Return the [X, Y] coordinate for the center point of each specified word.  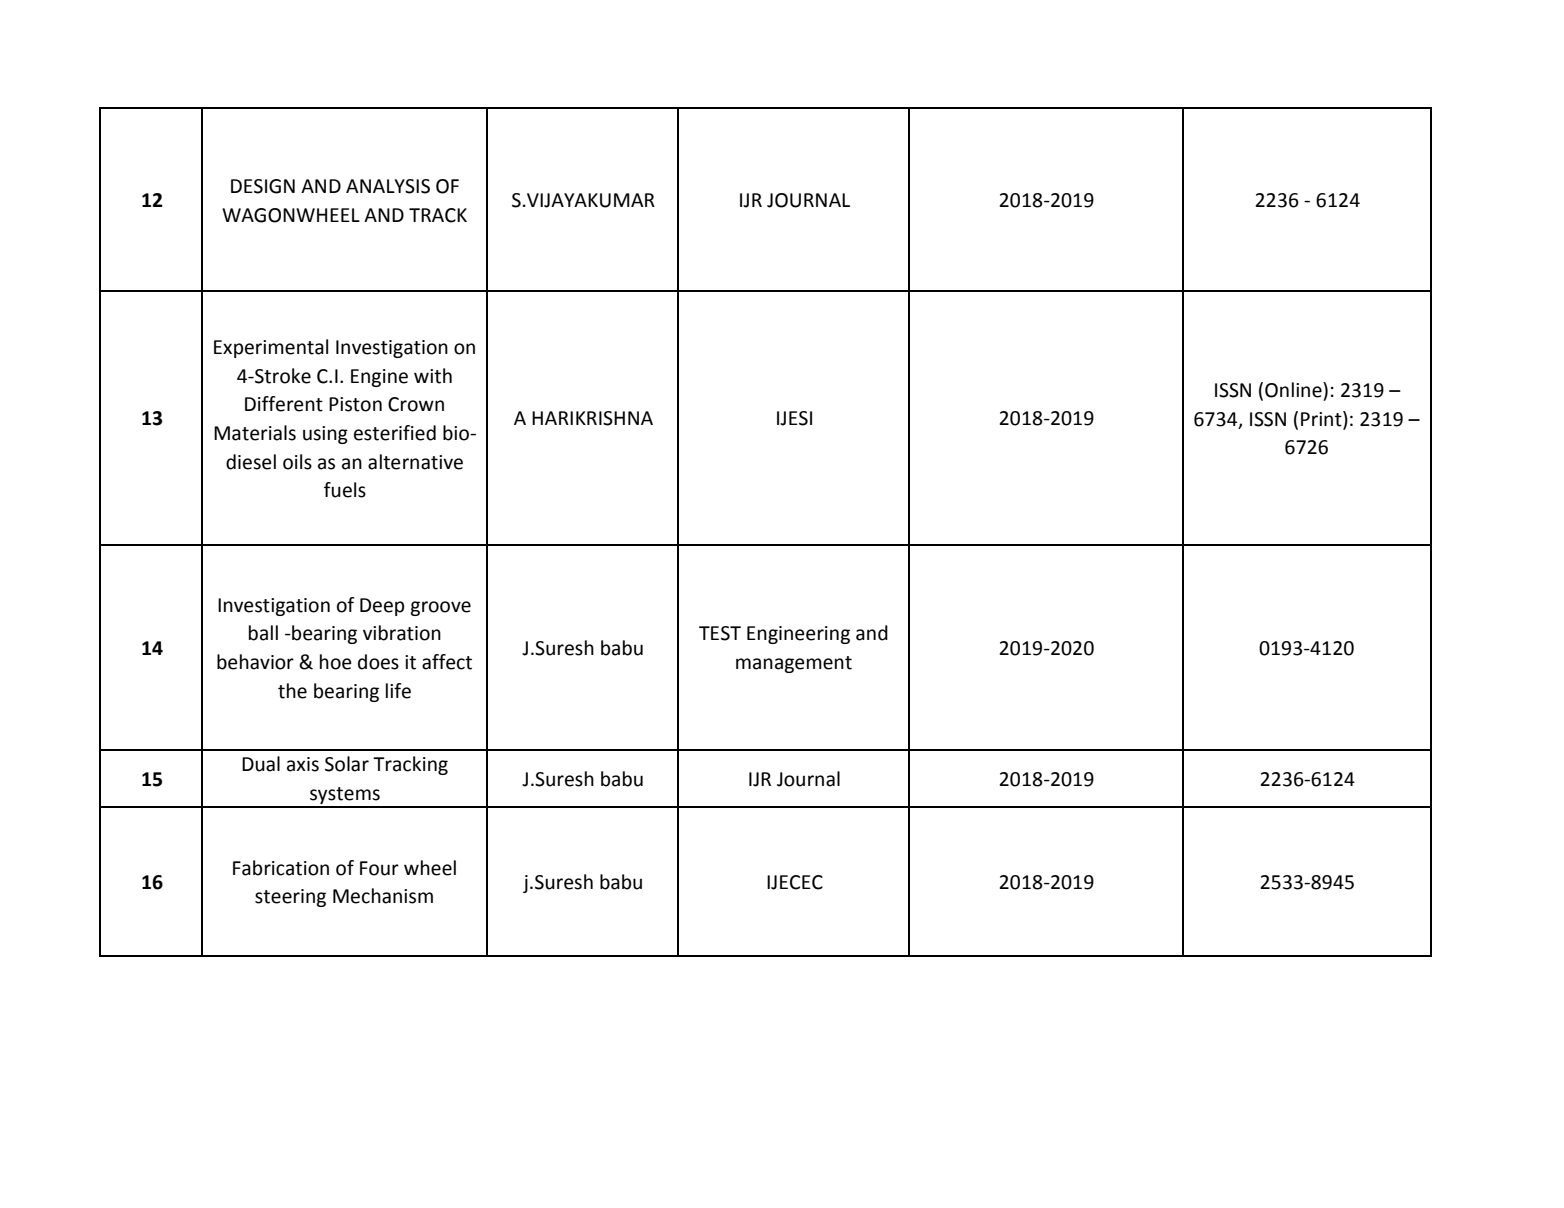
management [794, 664]
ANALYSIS [388, 186]
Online [1294, 390]
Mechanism [383, 896]
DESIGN [263, 186]
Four [379, 868]
